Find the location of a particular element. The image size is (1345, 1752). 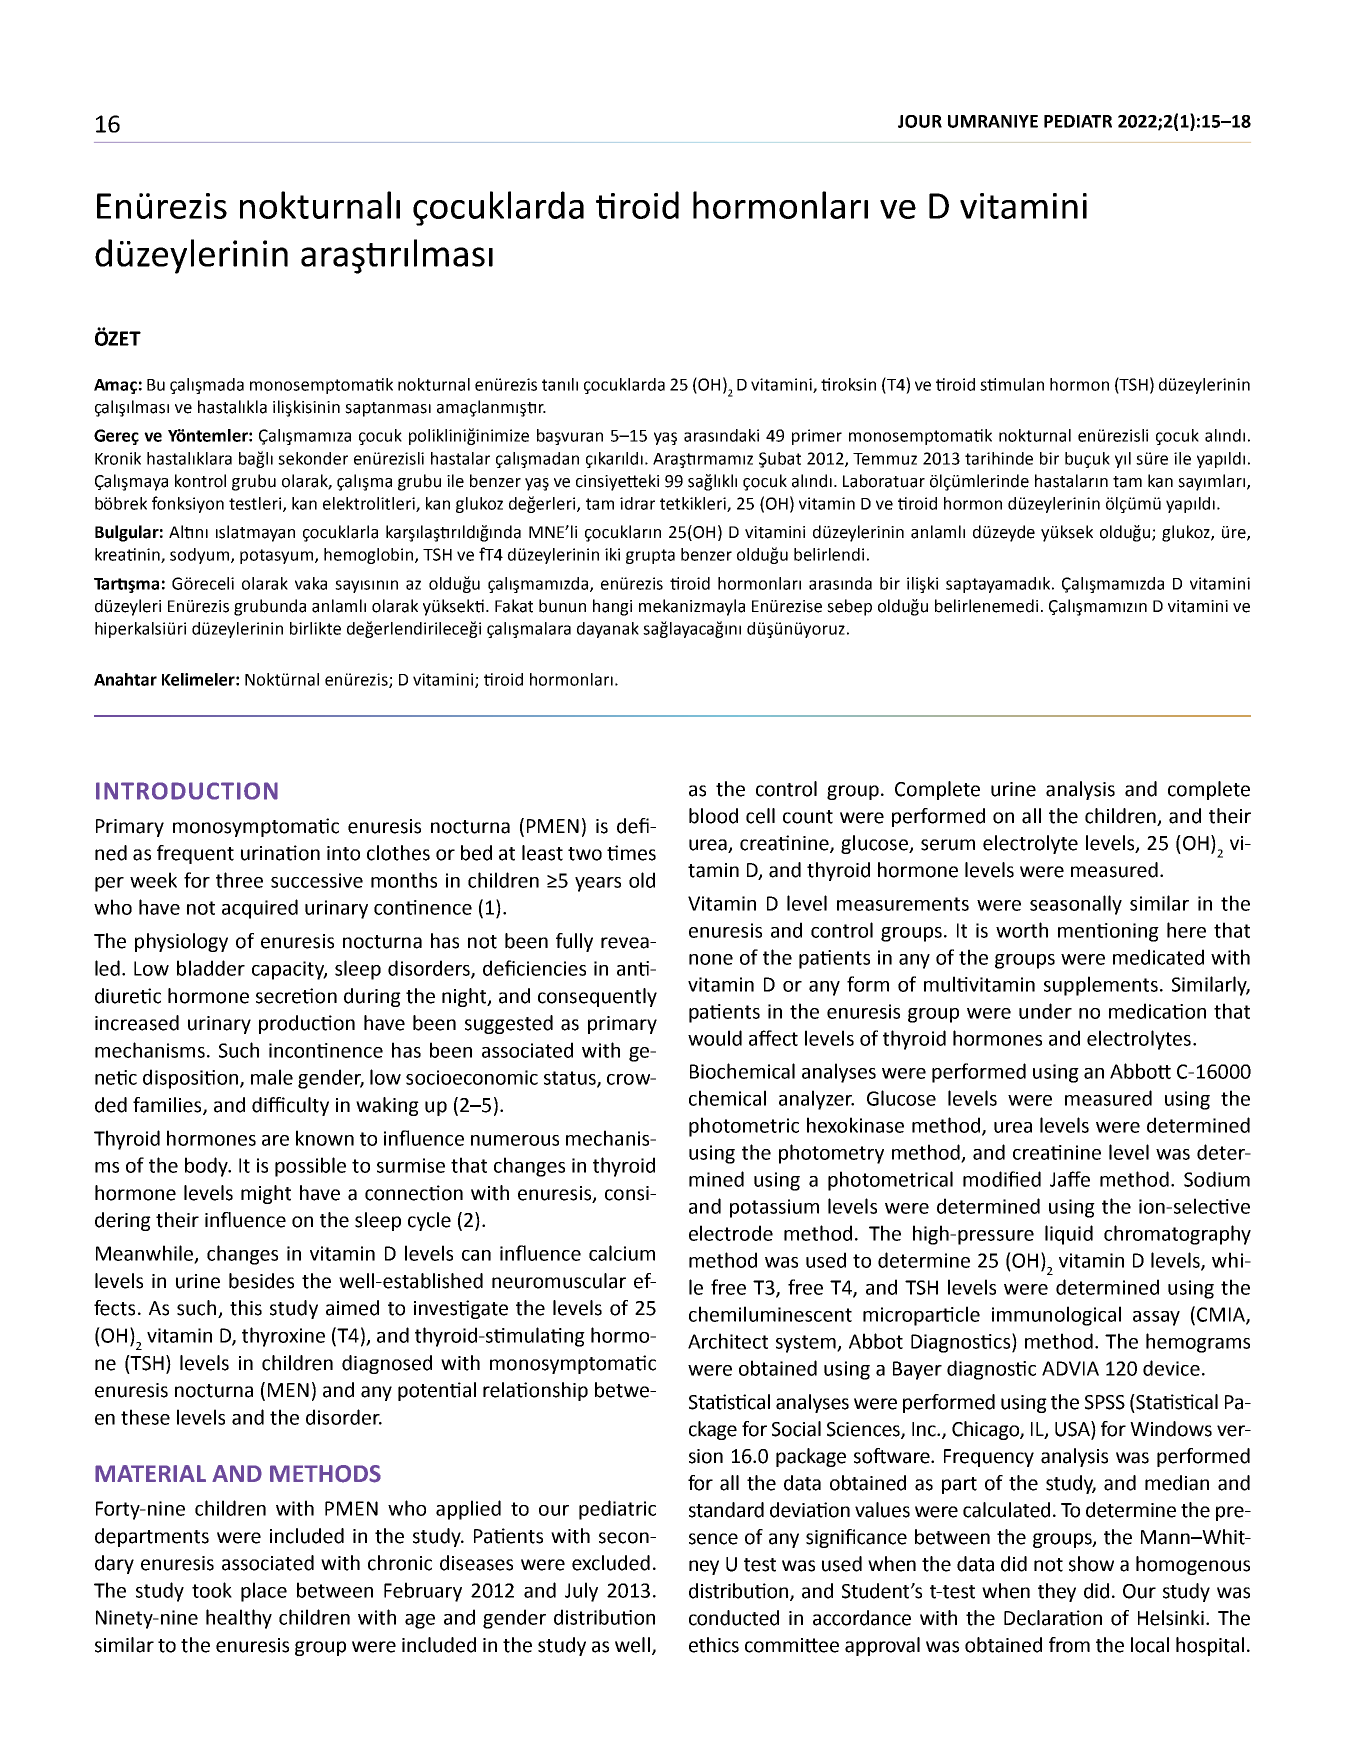

three is located at coordinates (239, 880).
